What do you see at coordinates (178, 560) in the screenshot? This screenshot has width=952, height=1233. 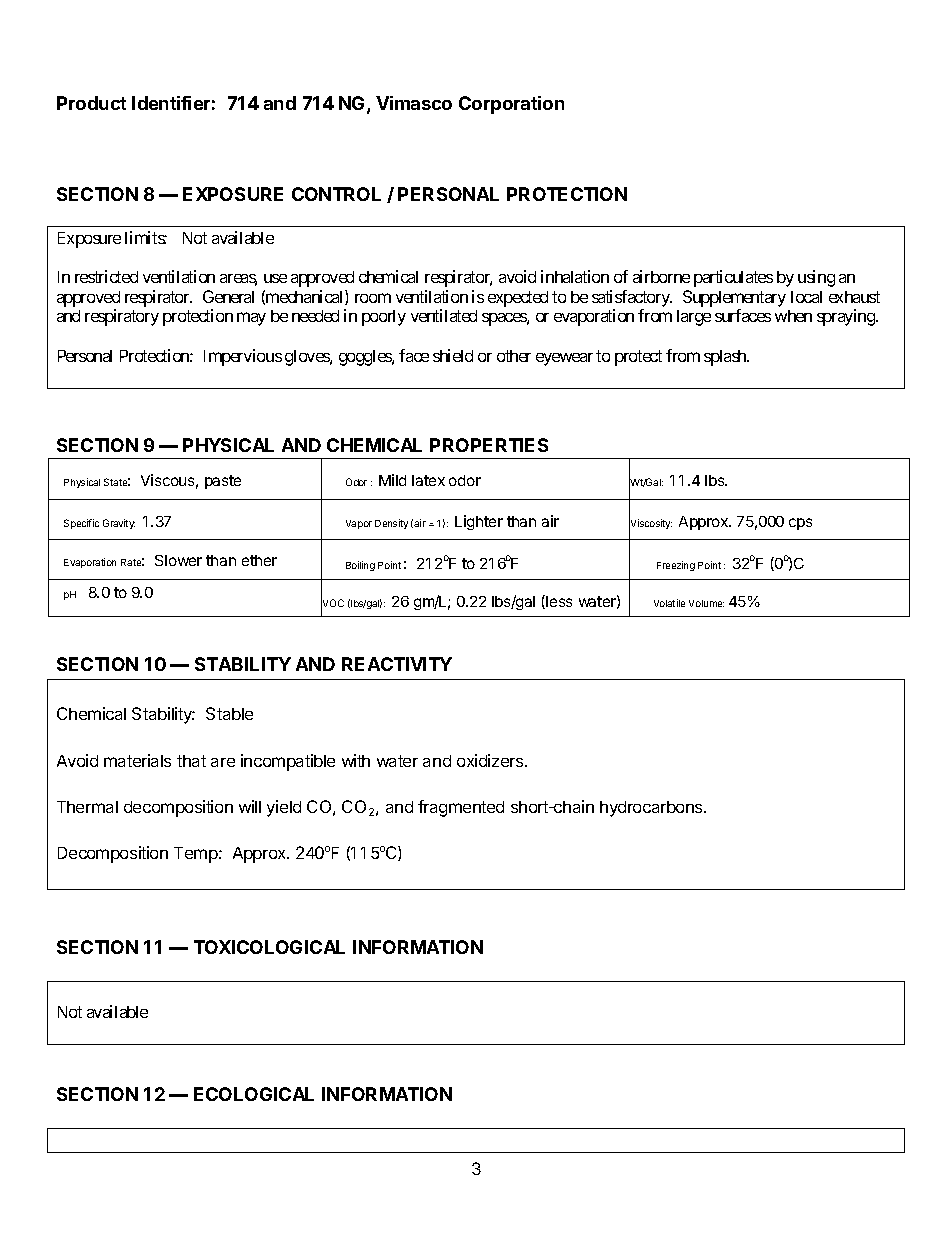 I see `Slower` at bounding box center [178, 560].
